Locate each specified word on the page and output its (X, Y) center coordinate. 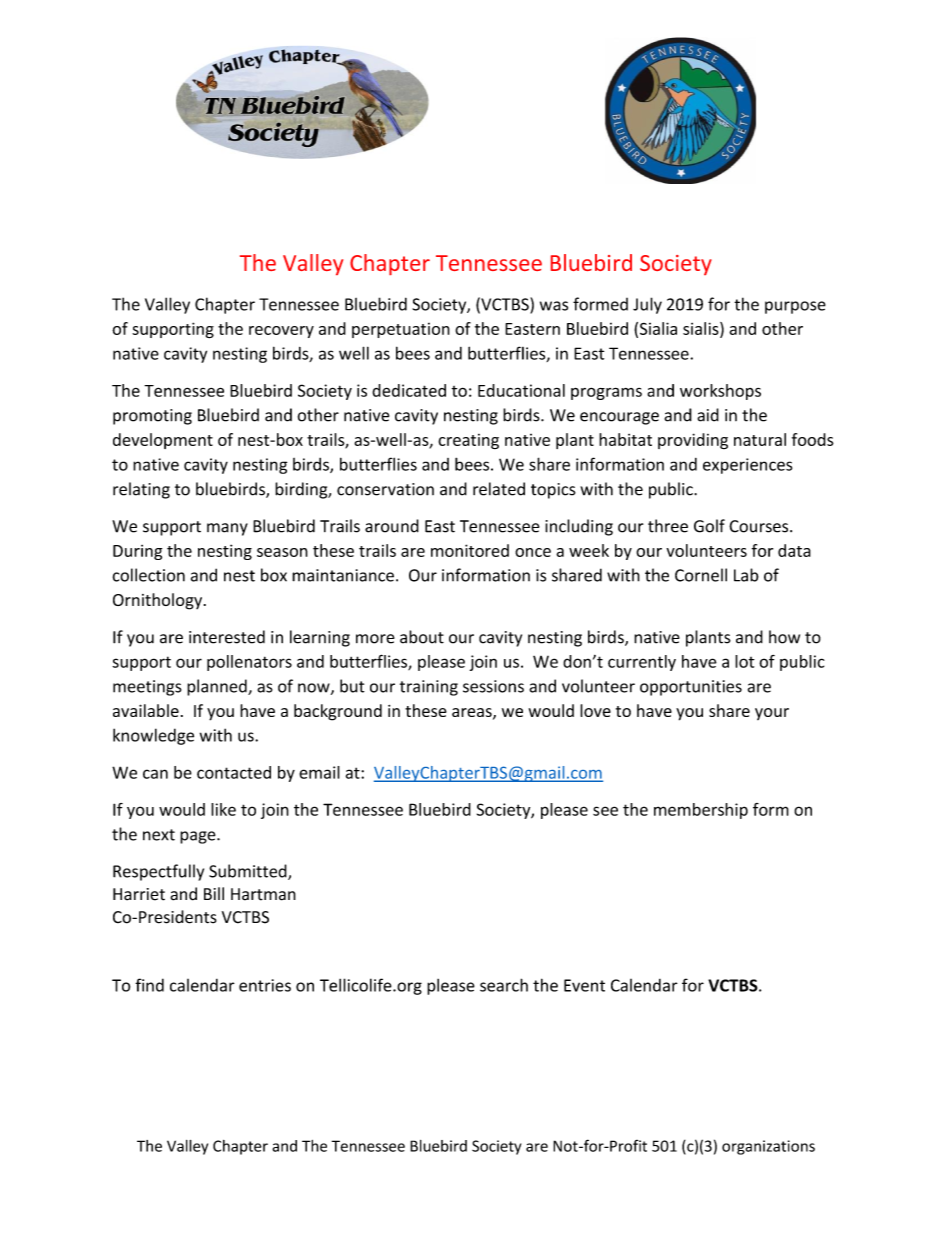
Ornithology (159, 601)
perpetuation (401, 330)
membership (701, 811)
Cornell (701, 575)
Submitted (249, 872)
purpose (795, 307)
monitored (470, 550)
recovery (281, 332)
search (504, 985)
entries (265, 985)
